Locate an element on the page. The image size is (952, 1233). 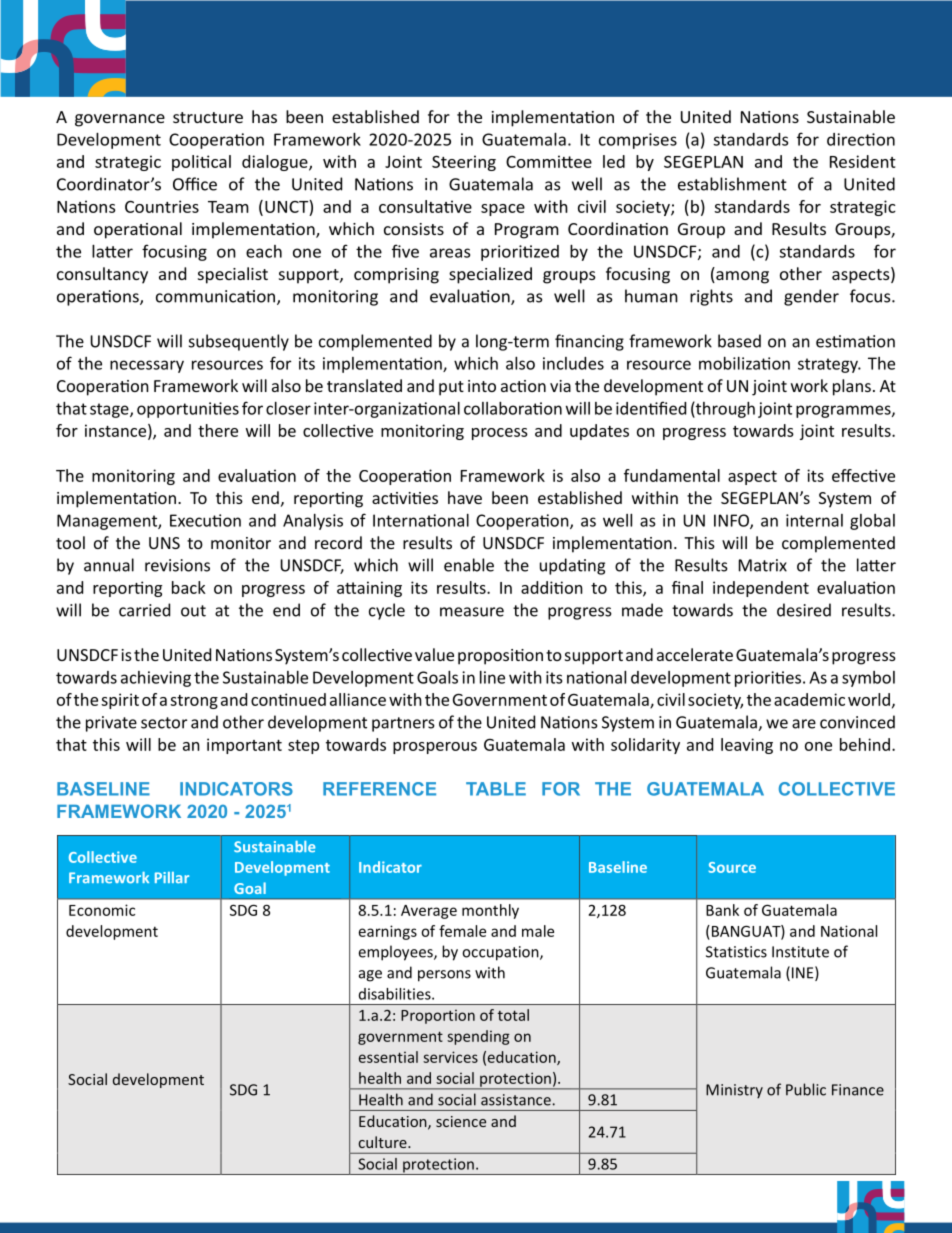
political is located at coordinates (201, 163).
